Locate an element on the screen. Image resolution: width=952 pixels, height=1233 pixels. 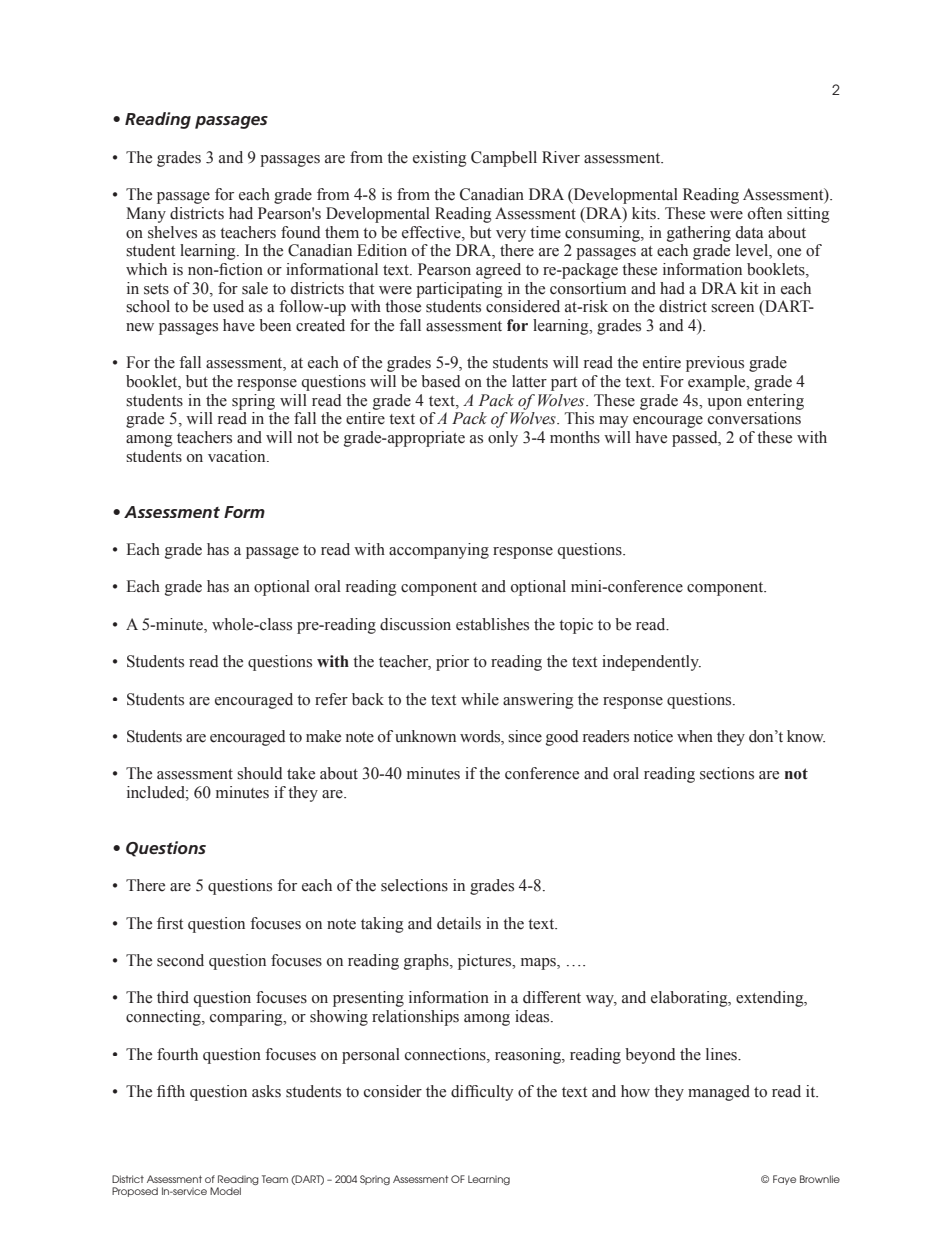
Faye is located at coordinates (784, 1180).
